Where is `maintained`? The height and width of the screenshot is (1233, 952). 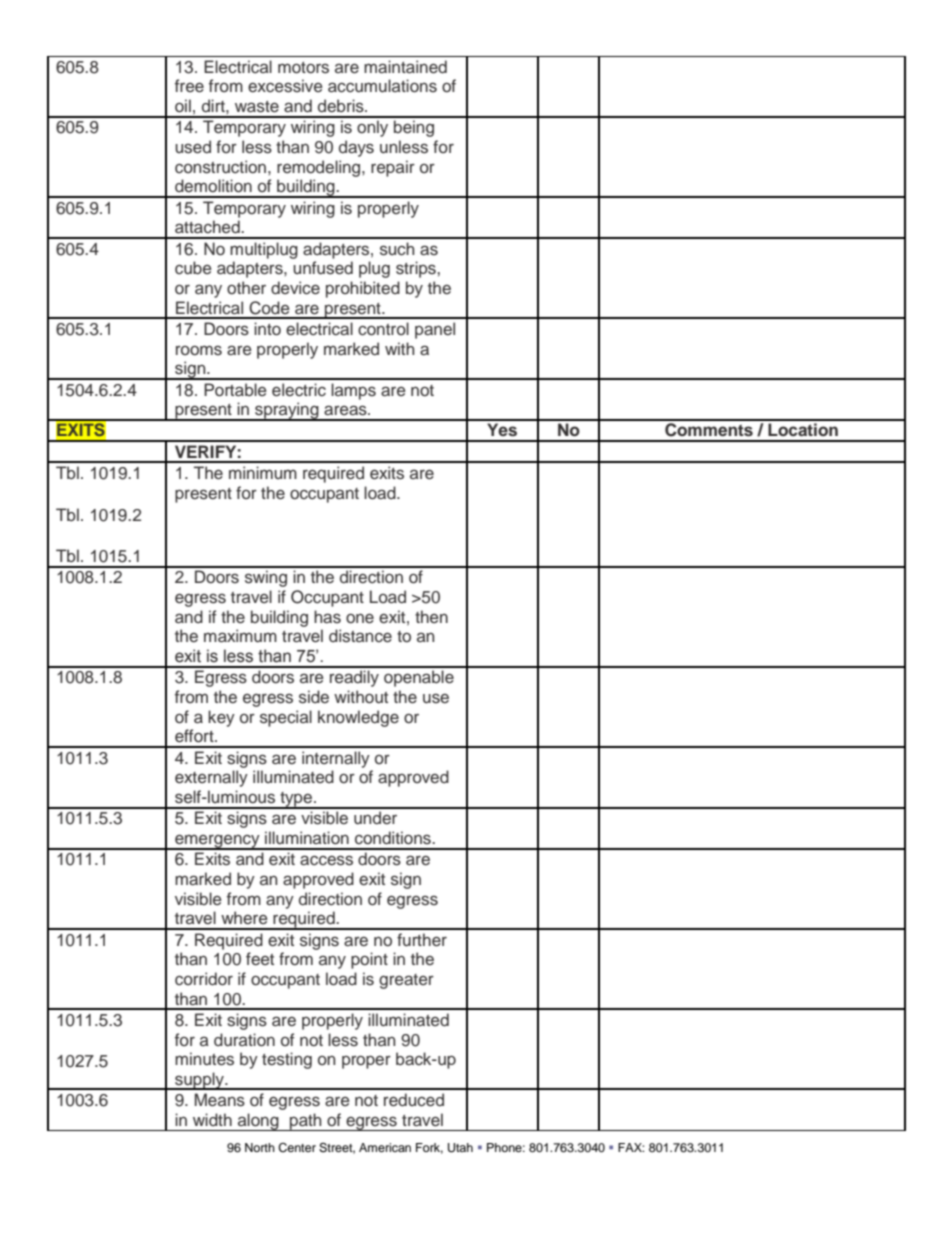
maintained is located at coordinates (405, 67).
